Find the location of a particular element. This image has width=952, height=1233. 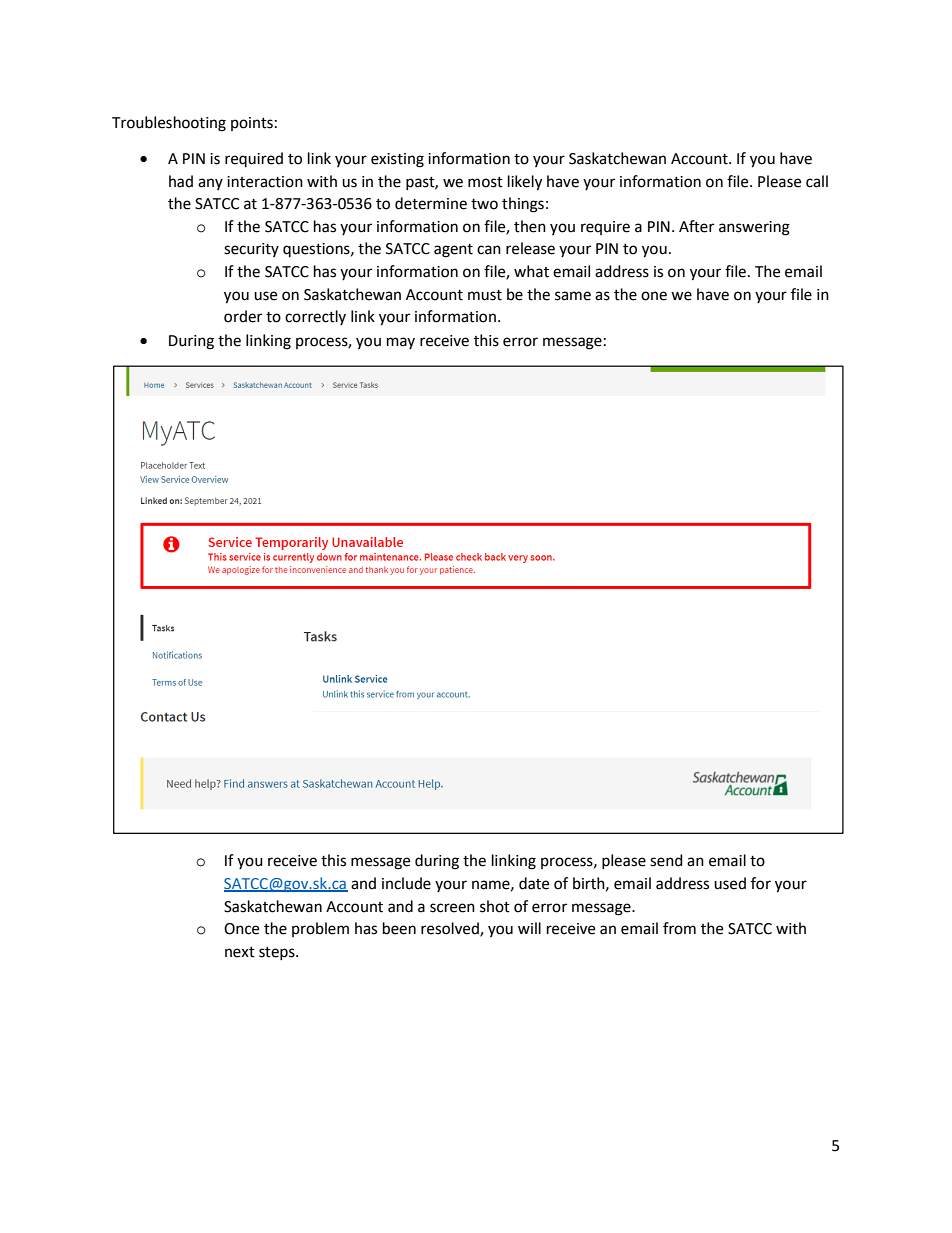

Once is located at coordinates (241, 929).
